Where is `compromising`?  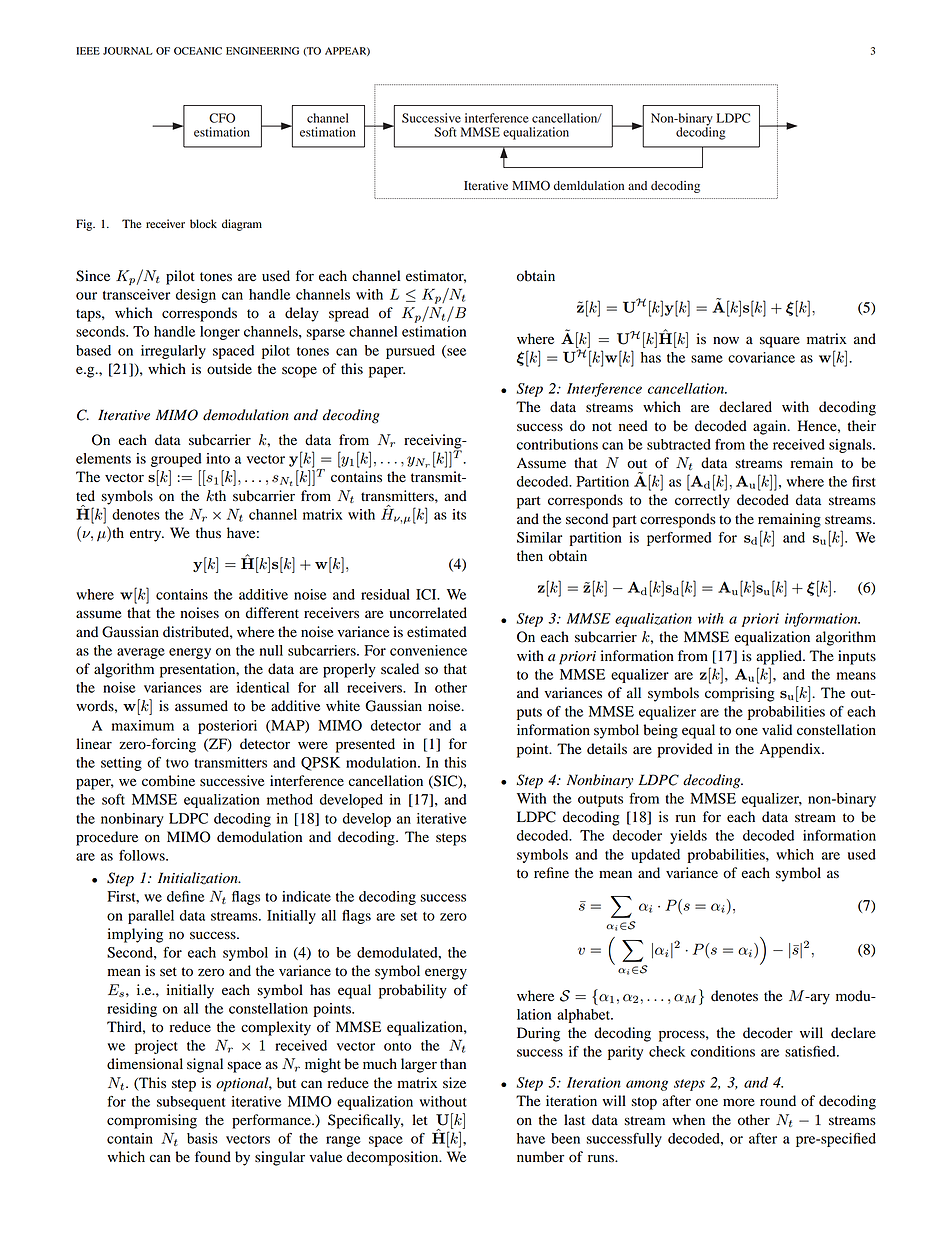
compromising is located at coordinates (152, 1121).
